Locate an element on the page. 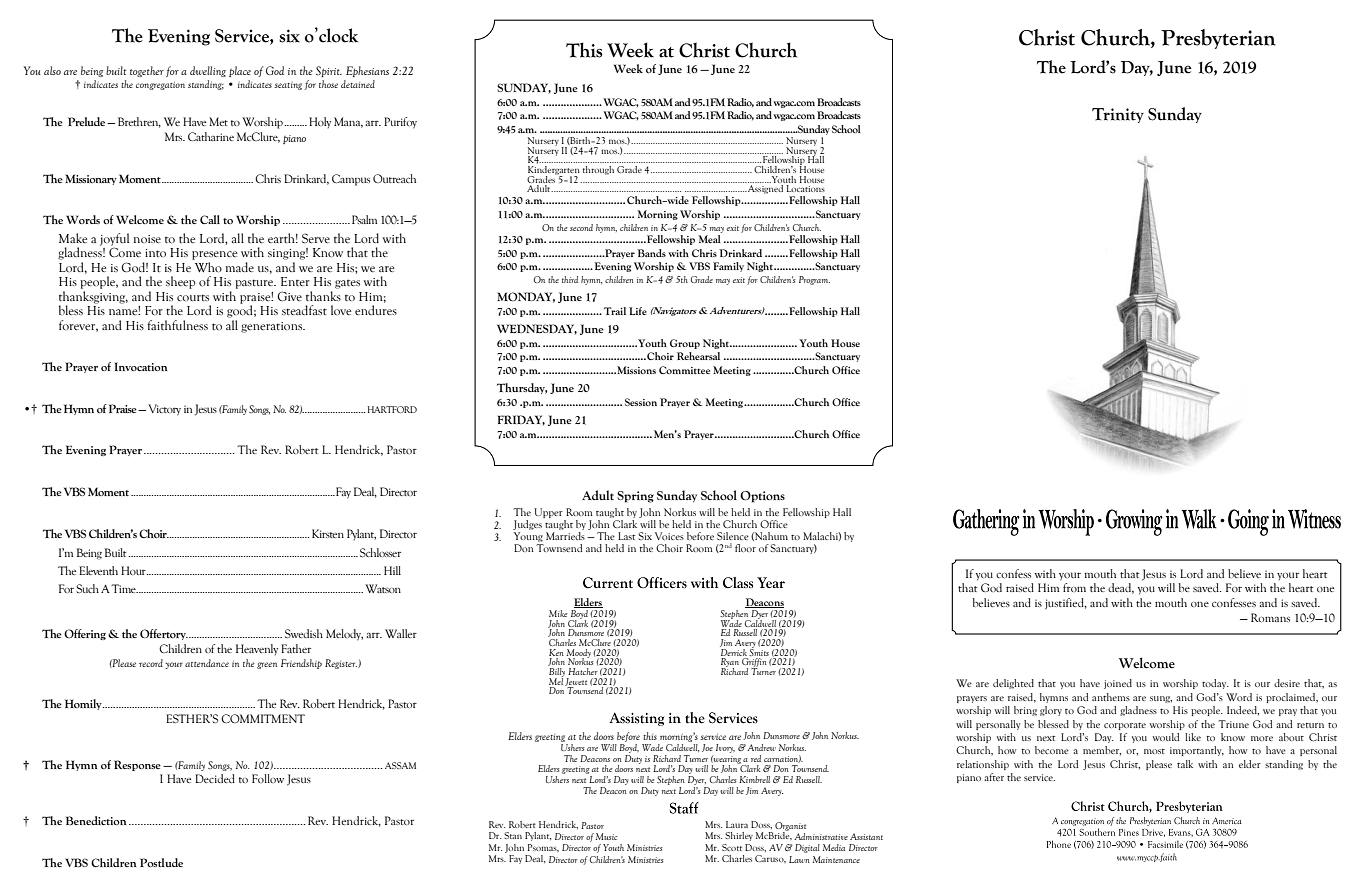  presence is located at coordinates (214, 255).
